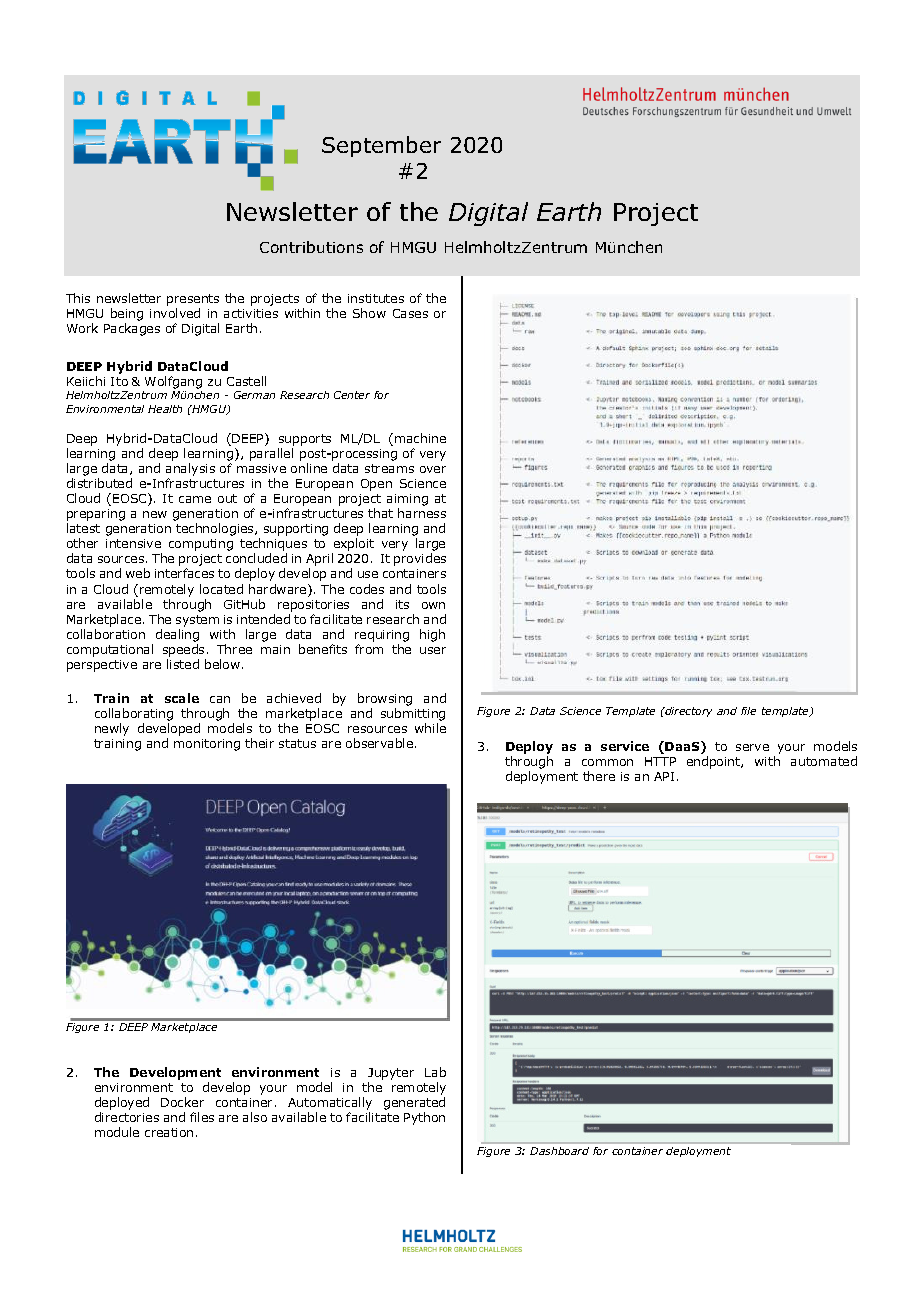 The height and width of the document is (1308, 924). What do you see at coordinates (183, 650) in the document?
I see `speeds` at bounding box center [183, 650].
